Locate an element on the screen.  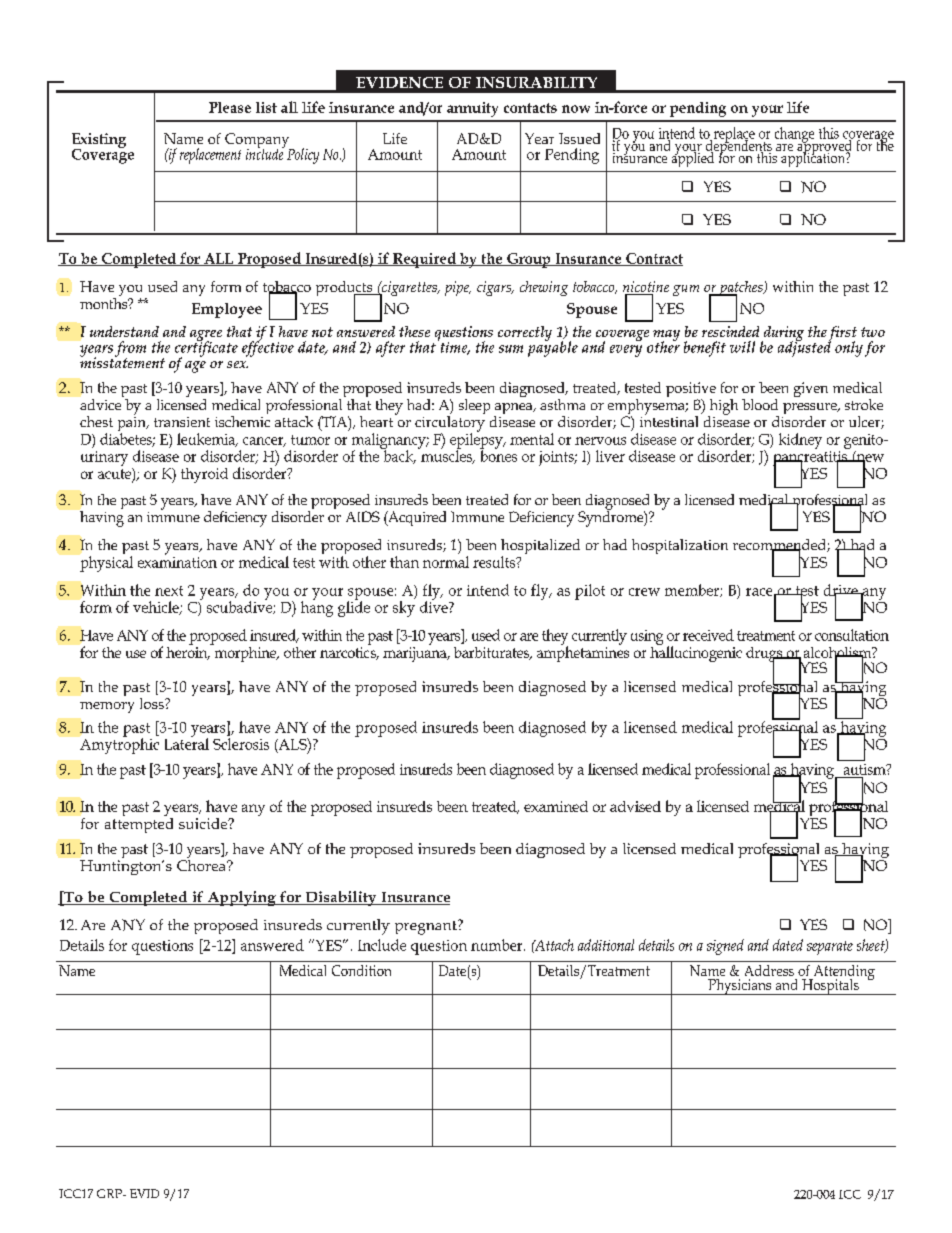
approved is located at coordinates (824, 147).
